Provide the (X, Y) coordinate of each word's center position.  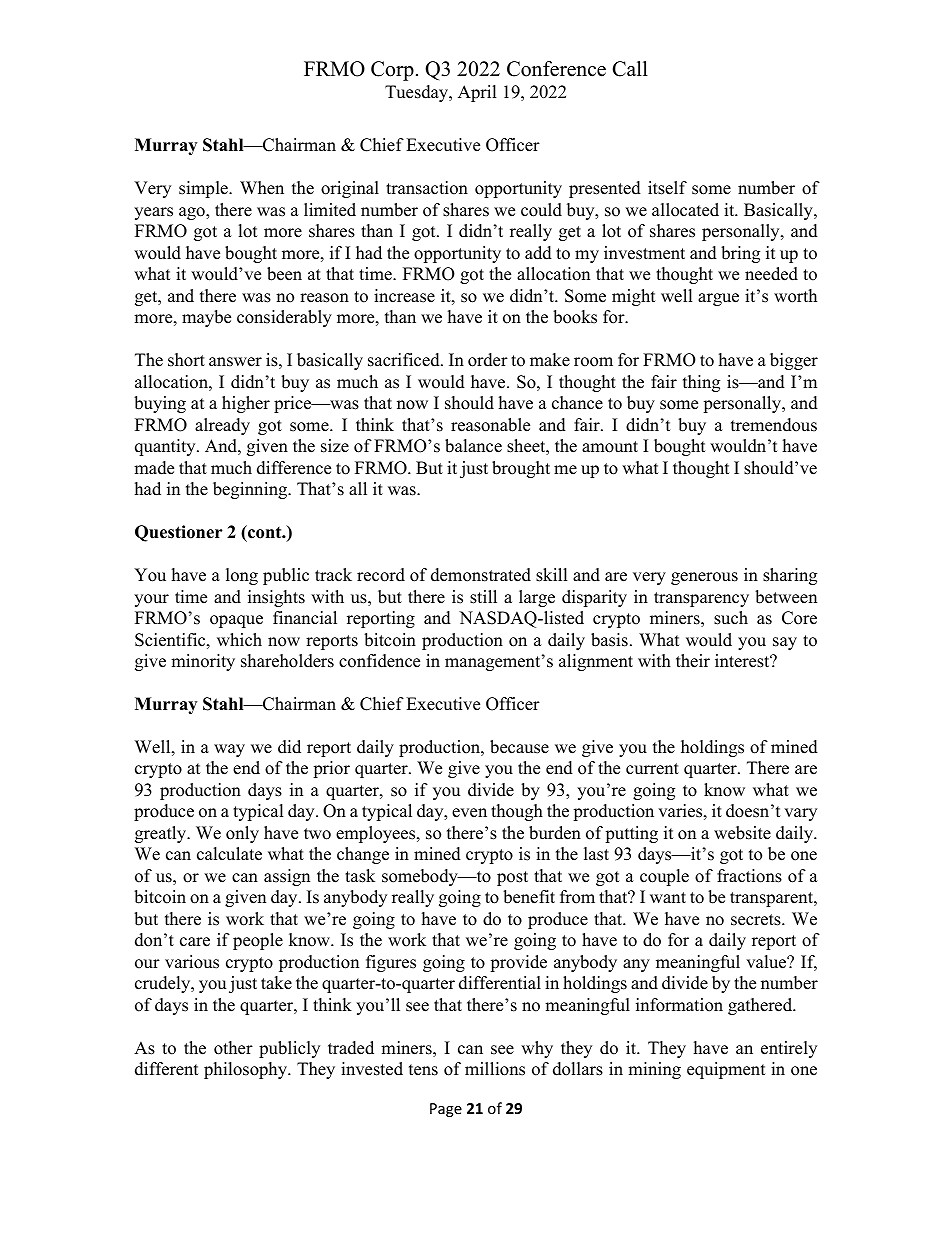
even (469, 813)
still (483, 597)
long (242, 576)
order (488, 360)
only (242, 834)
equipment (726, 1070)
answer (235, 362)
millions (495, 1069)
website (742, 833)
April (477, 93)
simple (204, 189)
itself (667, 188)
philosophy (246, 1070)
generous (704, 578)
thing (701, 383)
